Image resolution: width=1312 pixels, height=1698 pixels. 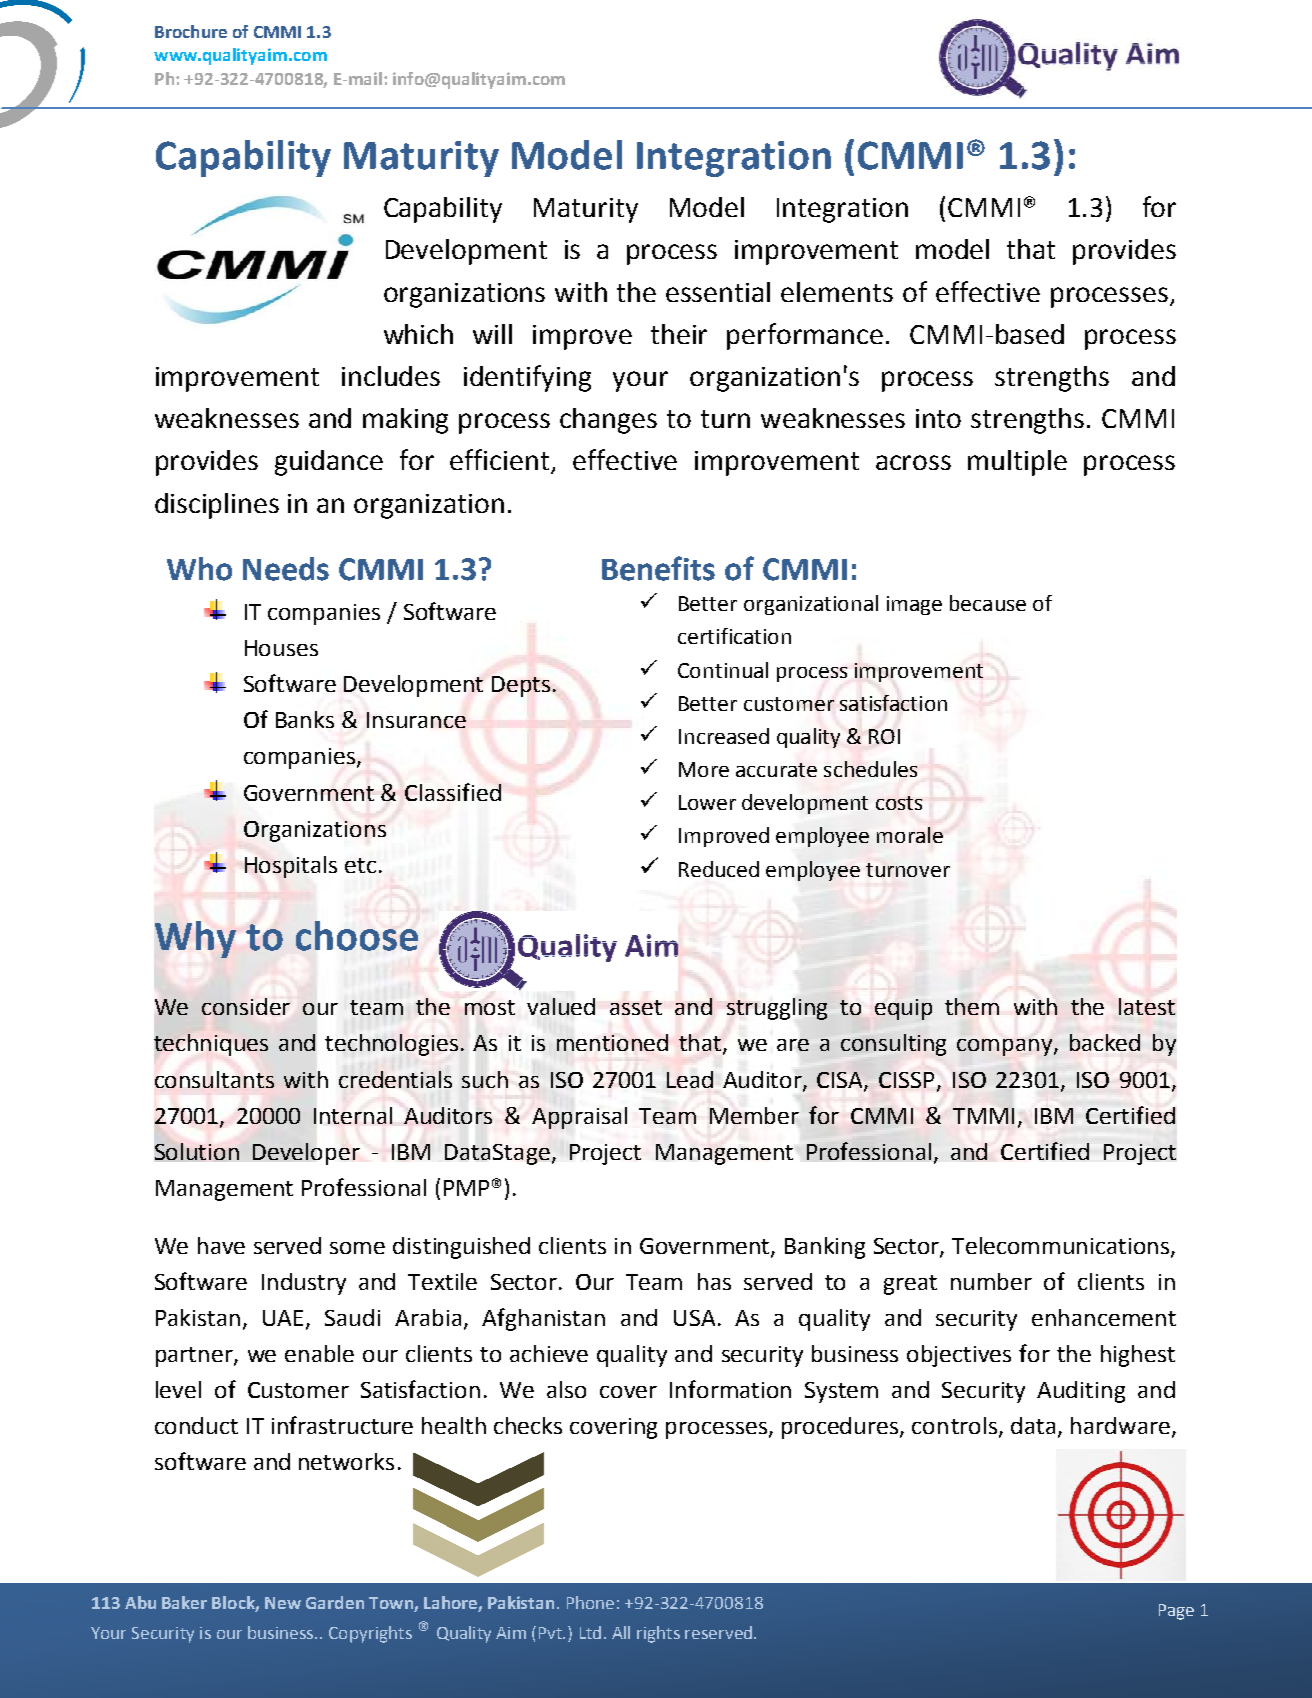 What do you see at coordinates (1062, 1246) in the page?
I see `Telecommunications` at bounding box center [1062, 1246].
